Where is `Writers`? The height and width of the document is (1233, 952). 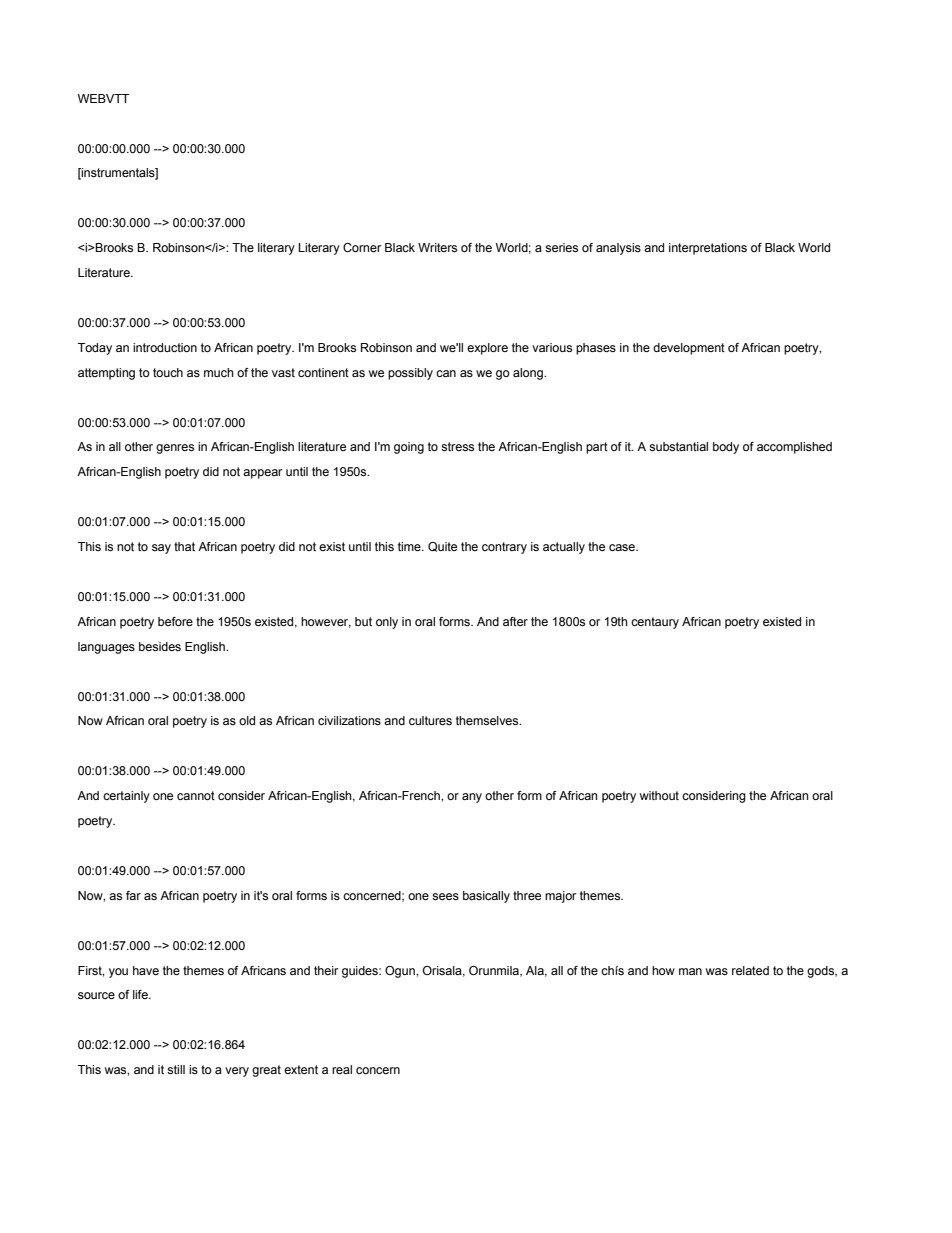
Writers is located at coordinates (437, 247).
